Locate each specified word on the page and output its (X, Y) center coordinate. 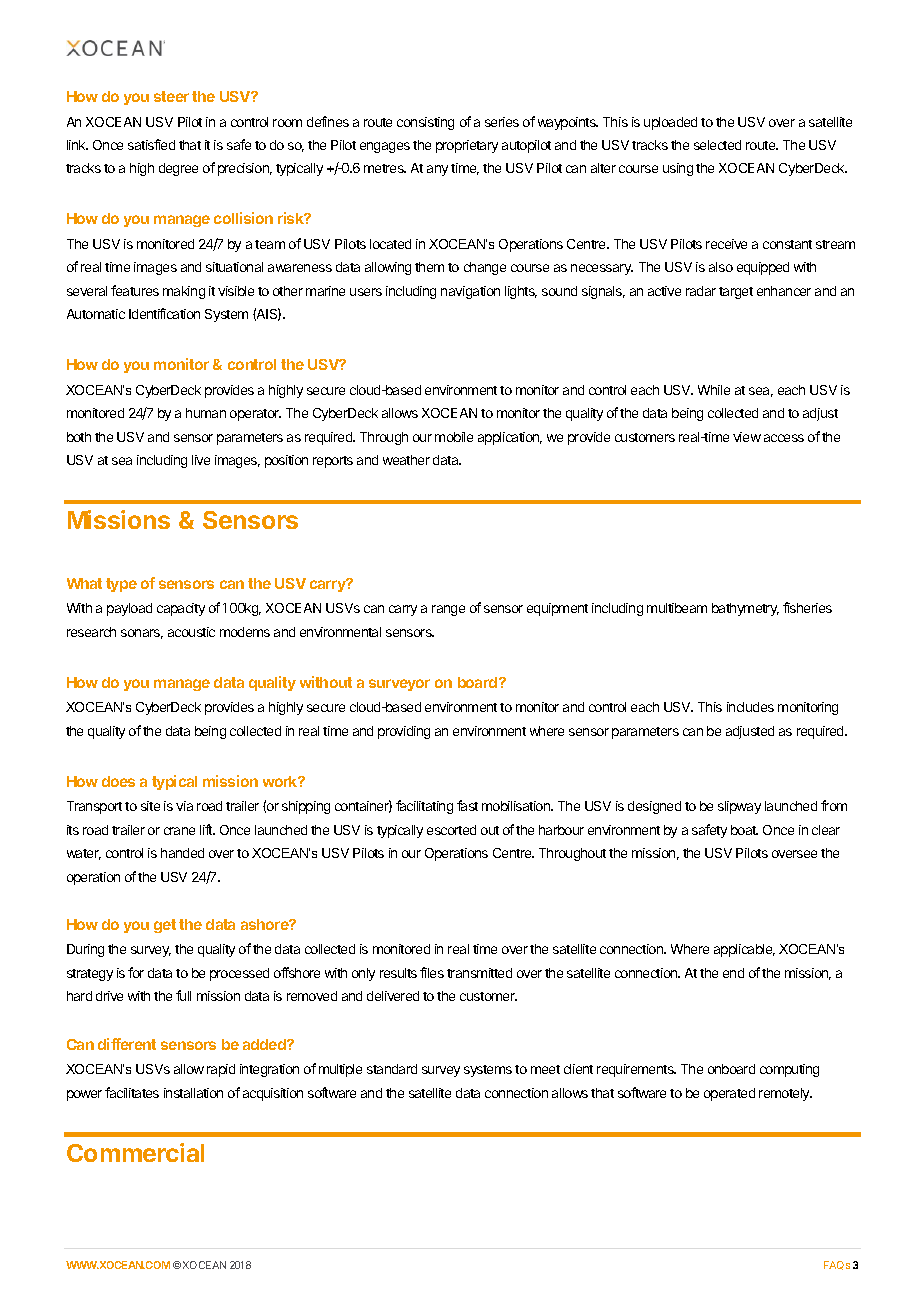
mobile (454, 437)
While (714, 390)
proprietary (467, 146)
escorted (451, 830)
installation (193, 1093)
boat (744, 830)
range (448, 610)
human (206, 413)
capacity (181, 609)
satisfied (151, 144)
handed (182, 853)
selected (717, 145)
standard (392, 1069)
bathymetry (745, 609)
